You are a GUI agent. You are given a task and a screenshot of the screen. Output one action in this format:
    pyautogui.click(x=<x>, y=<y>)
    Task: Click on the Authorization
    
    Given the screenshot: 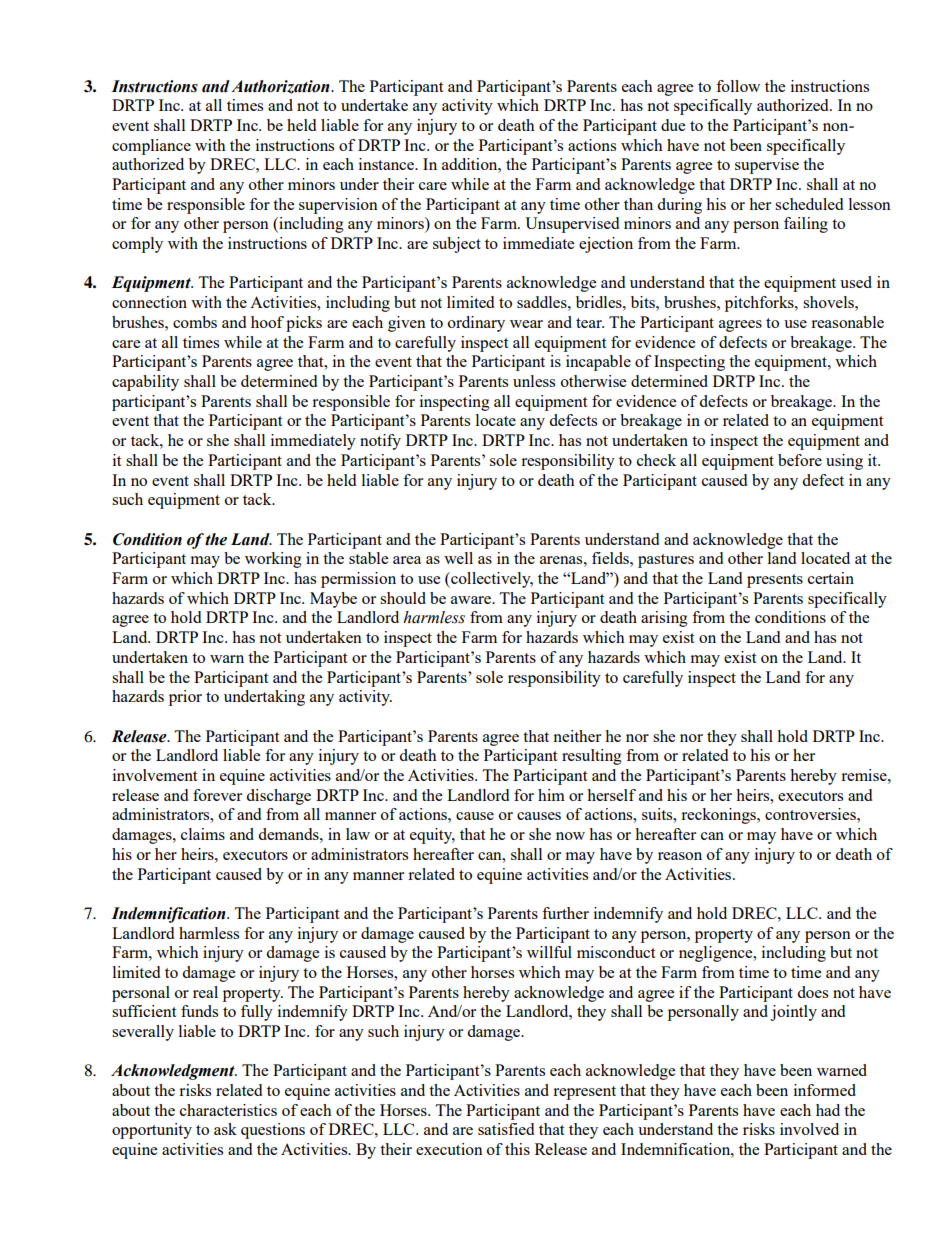 What is the action you would take?
    pyautogui.click(x=281, y=87)
